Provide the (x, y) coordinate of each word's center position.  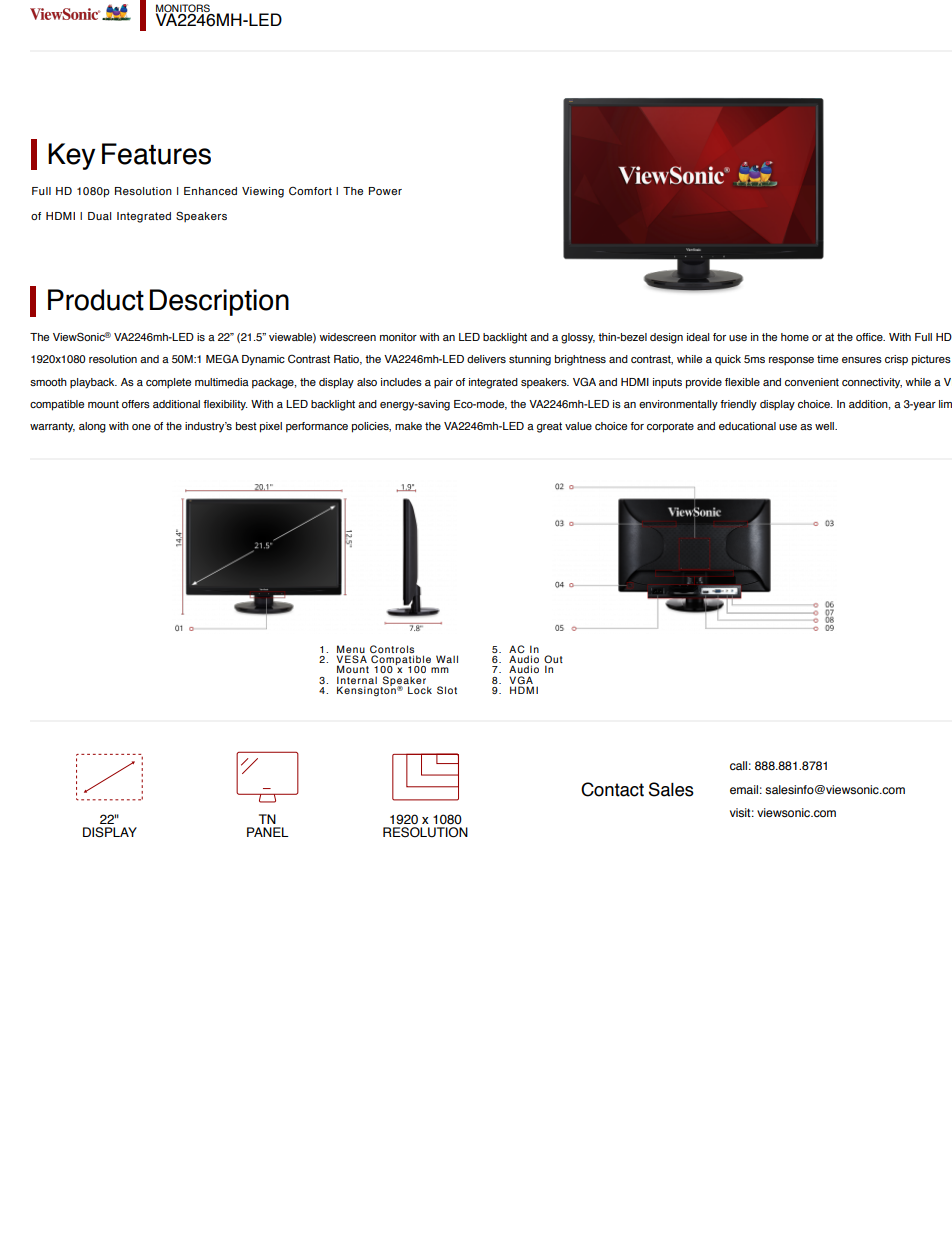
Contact (612, 789)
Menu (351, 650)
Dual (99, 216)
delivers (486, 359)
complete (168, 383)
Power (385, 191)
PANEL (268, 832)
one (141, 427)
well (825, 426)
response (791, 361)
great (549, 427)
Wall (447, 659)
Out (553, 660)
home (795, 337)
